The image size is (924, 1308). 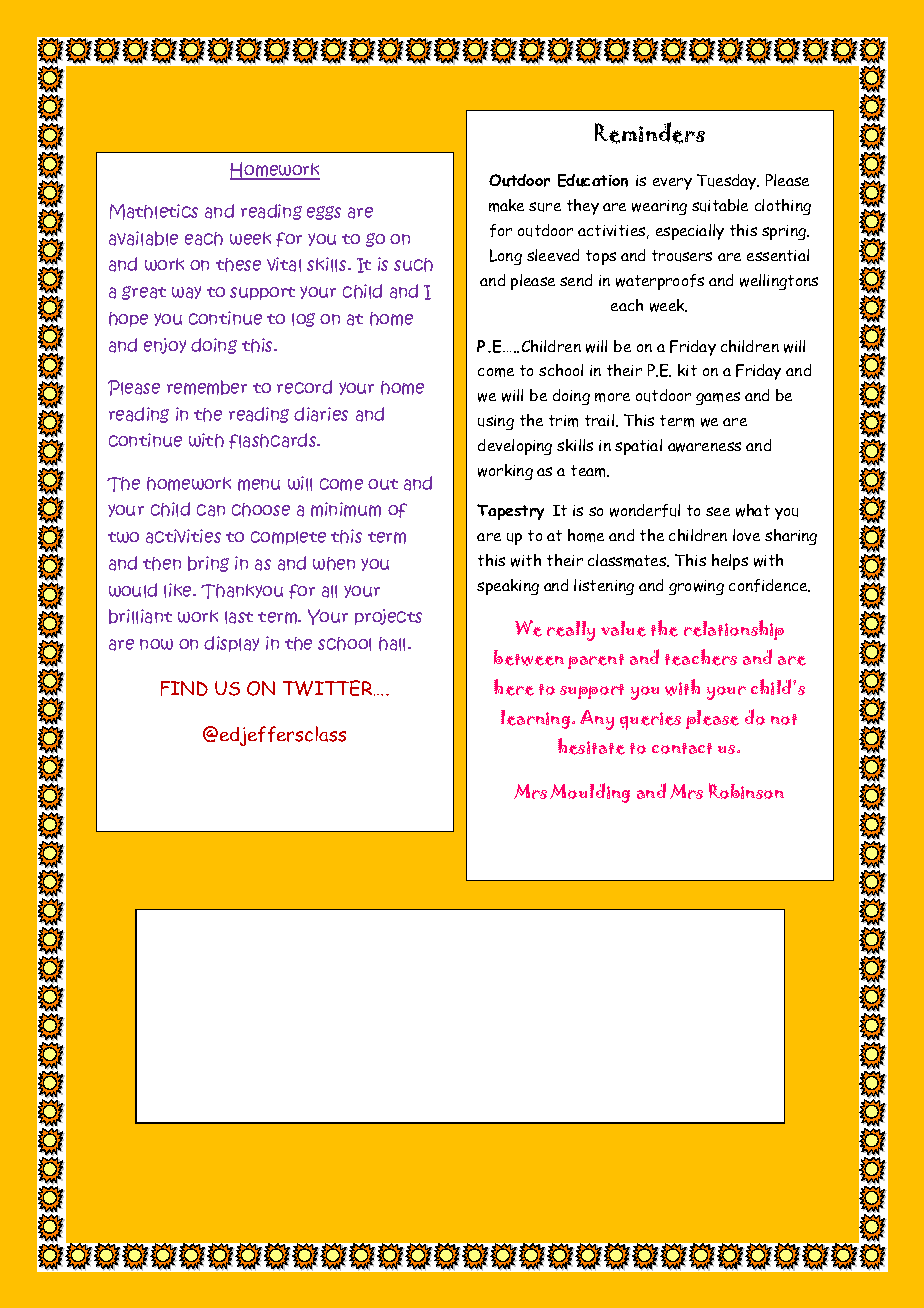 I want to click on awareness, so click(x=704, y=447).
